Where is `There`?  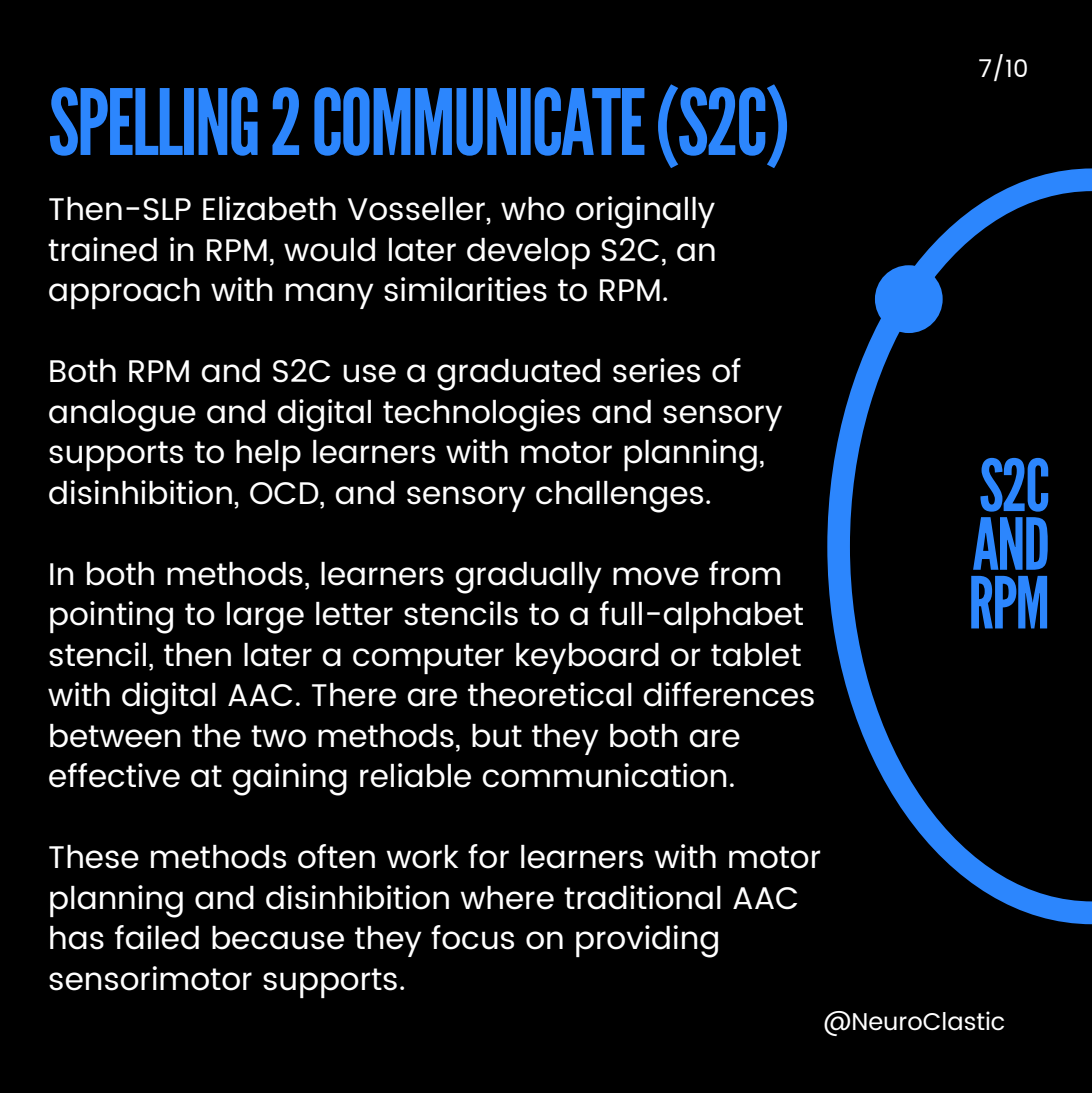
There is located at coordinates (354, 695).
